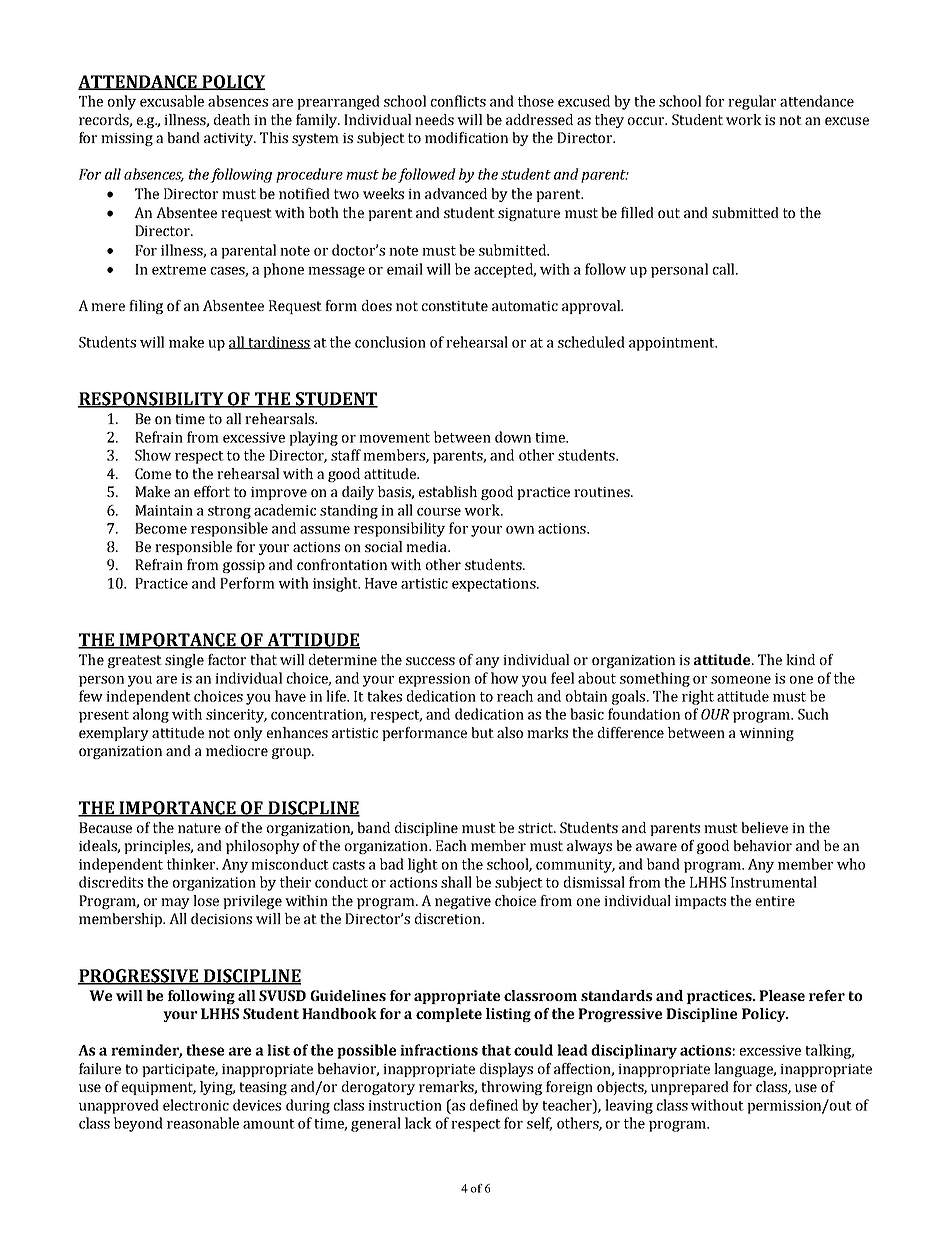 The image size is (952, 1233). Describe the element at coordinates (494, 1105) in the image. I see `defined` at that location.
